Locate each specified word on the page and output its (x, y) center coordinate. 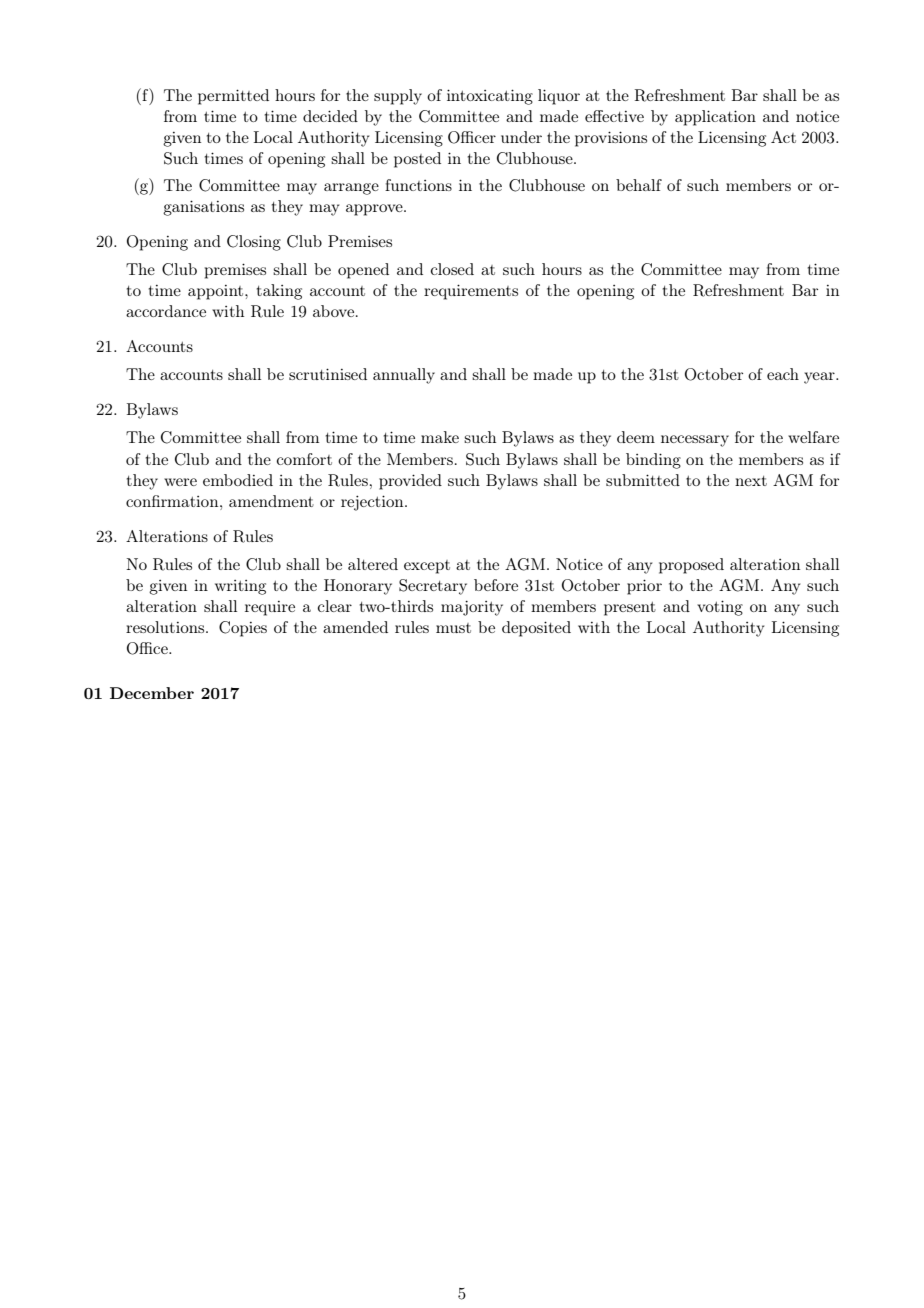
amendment (271, 501)
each (783, 374)
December (152, 693)
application (715, 118)
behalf (639, 185)
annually (404, 376)
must (453, 628)
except (427, 567)
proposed (691, 566)
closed (452, 269)
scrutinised (328, 374)
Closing (254, 243)
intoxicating (490, 97)
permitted (233, 97)
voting (720, 608)
